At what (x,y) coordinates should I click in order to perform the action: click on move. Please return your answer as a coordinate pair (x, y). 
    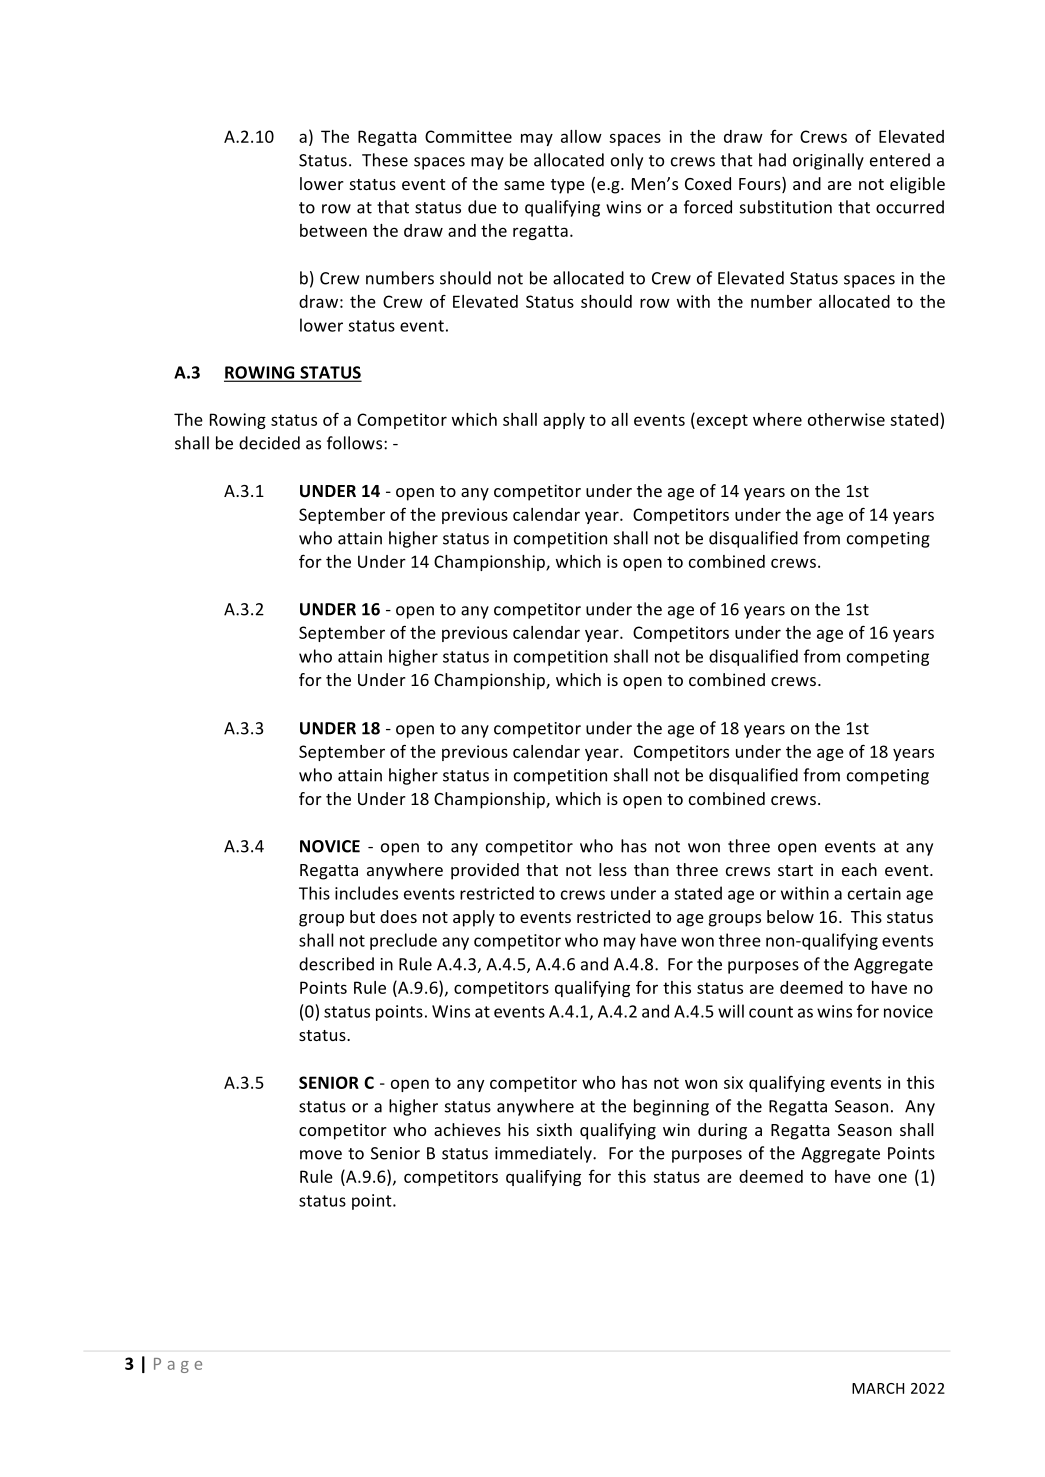
    Looking at the image, I should click on (321, 1155).
